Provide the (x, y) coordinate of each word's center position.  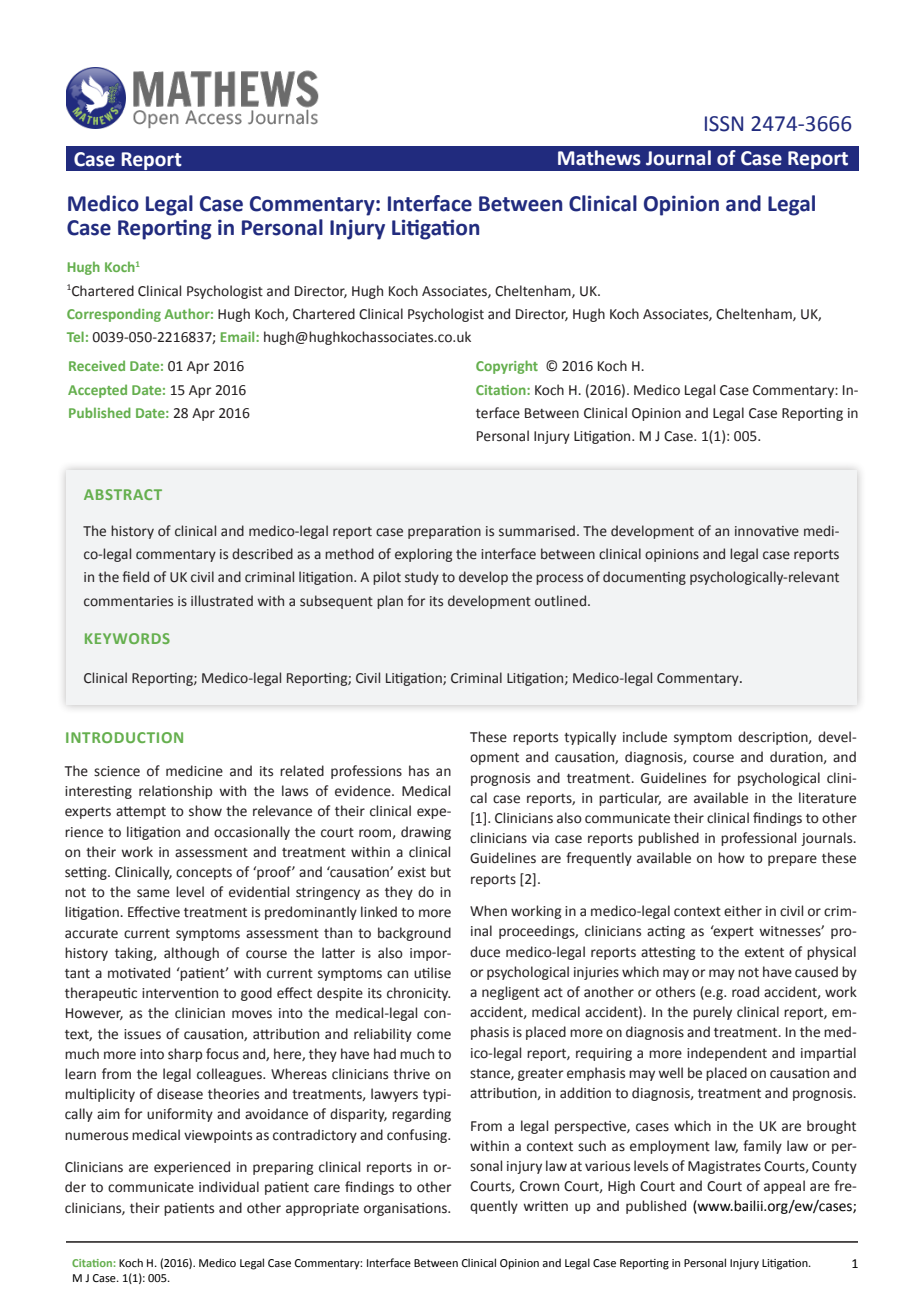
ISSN (724, 124)
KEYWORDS (127, 638)
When (488, 911)
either (743, 911)
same (153, 893)
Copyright (507, 367)
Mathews (599, 158)
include (645, 737)
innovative (767, 531)
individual (229, 1187)
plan (390, 602)
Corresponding (114, 315)
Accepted (97, 391)
